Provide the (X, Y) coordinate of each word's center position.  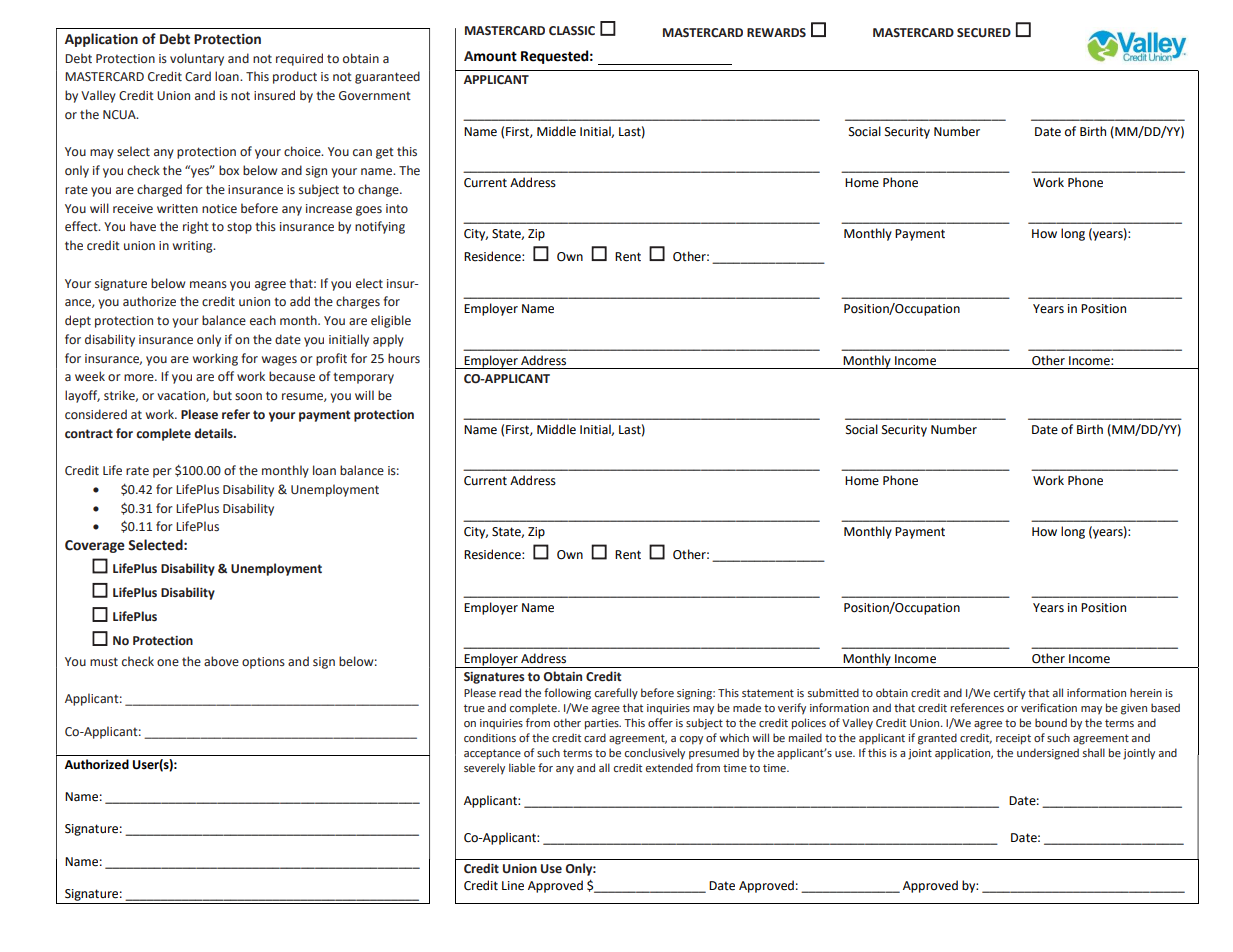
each (263, 320)
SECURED (984, 33)
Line (513, 886)
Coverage (95, 546)
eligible (391, 321)
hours (404, 358)
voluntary (197, 59)
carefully (616, 694)
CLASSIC (572, 31)
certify (1010, 694)
